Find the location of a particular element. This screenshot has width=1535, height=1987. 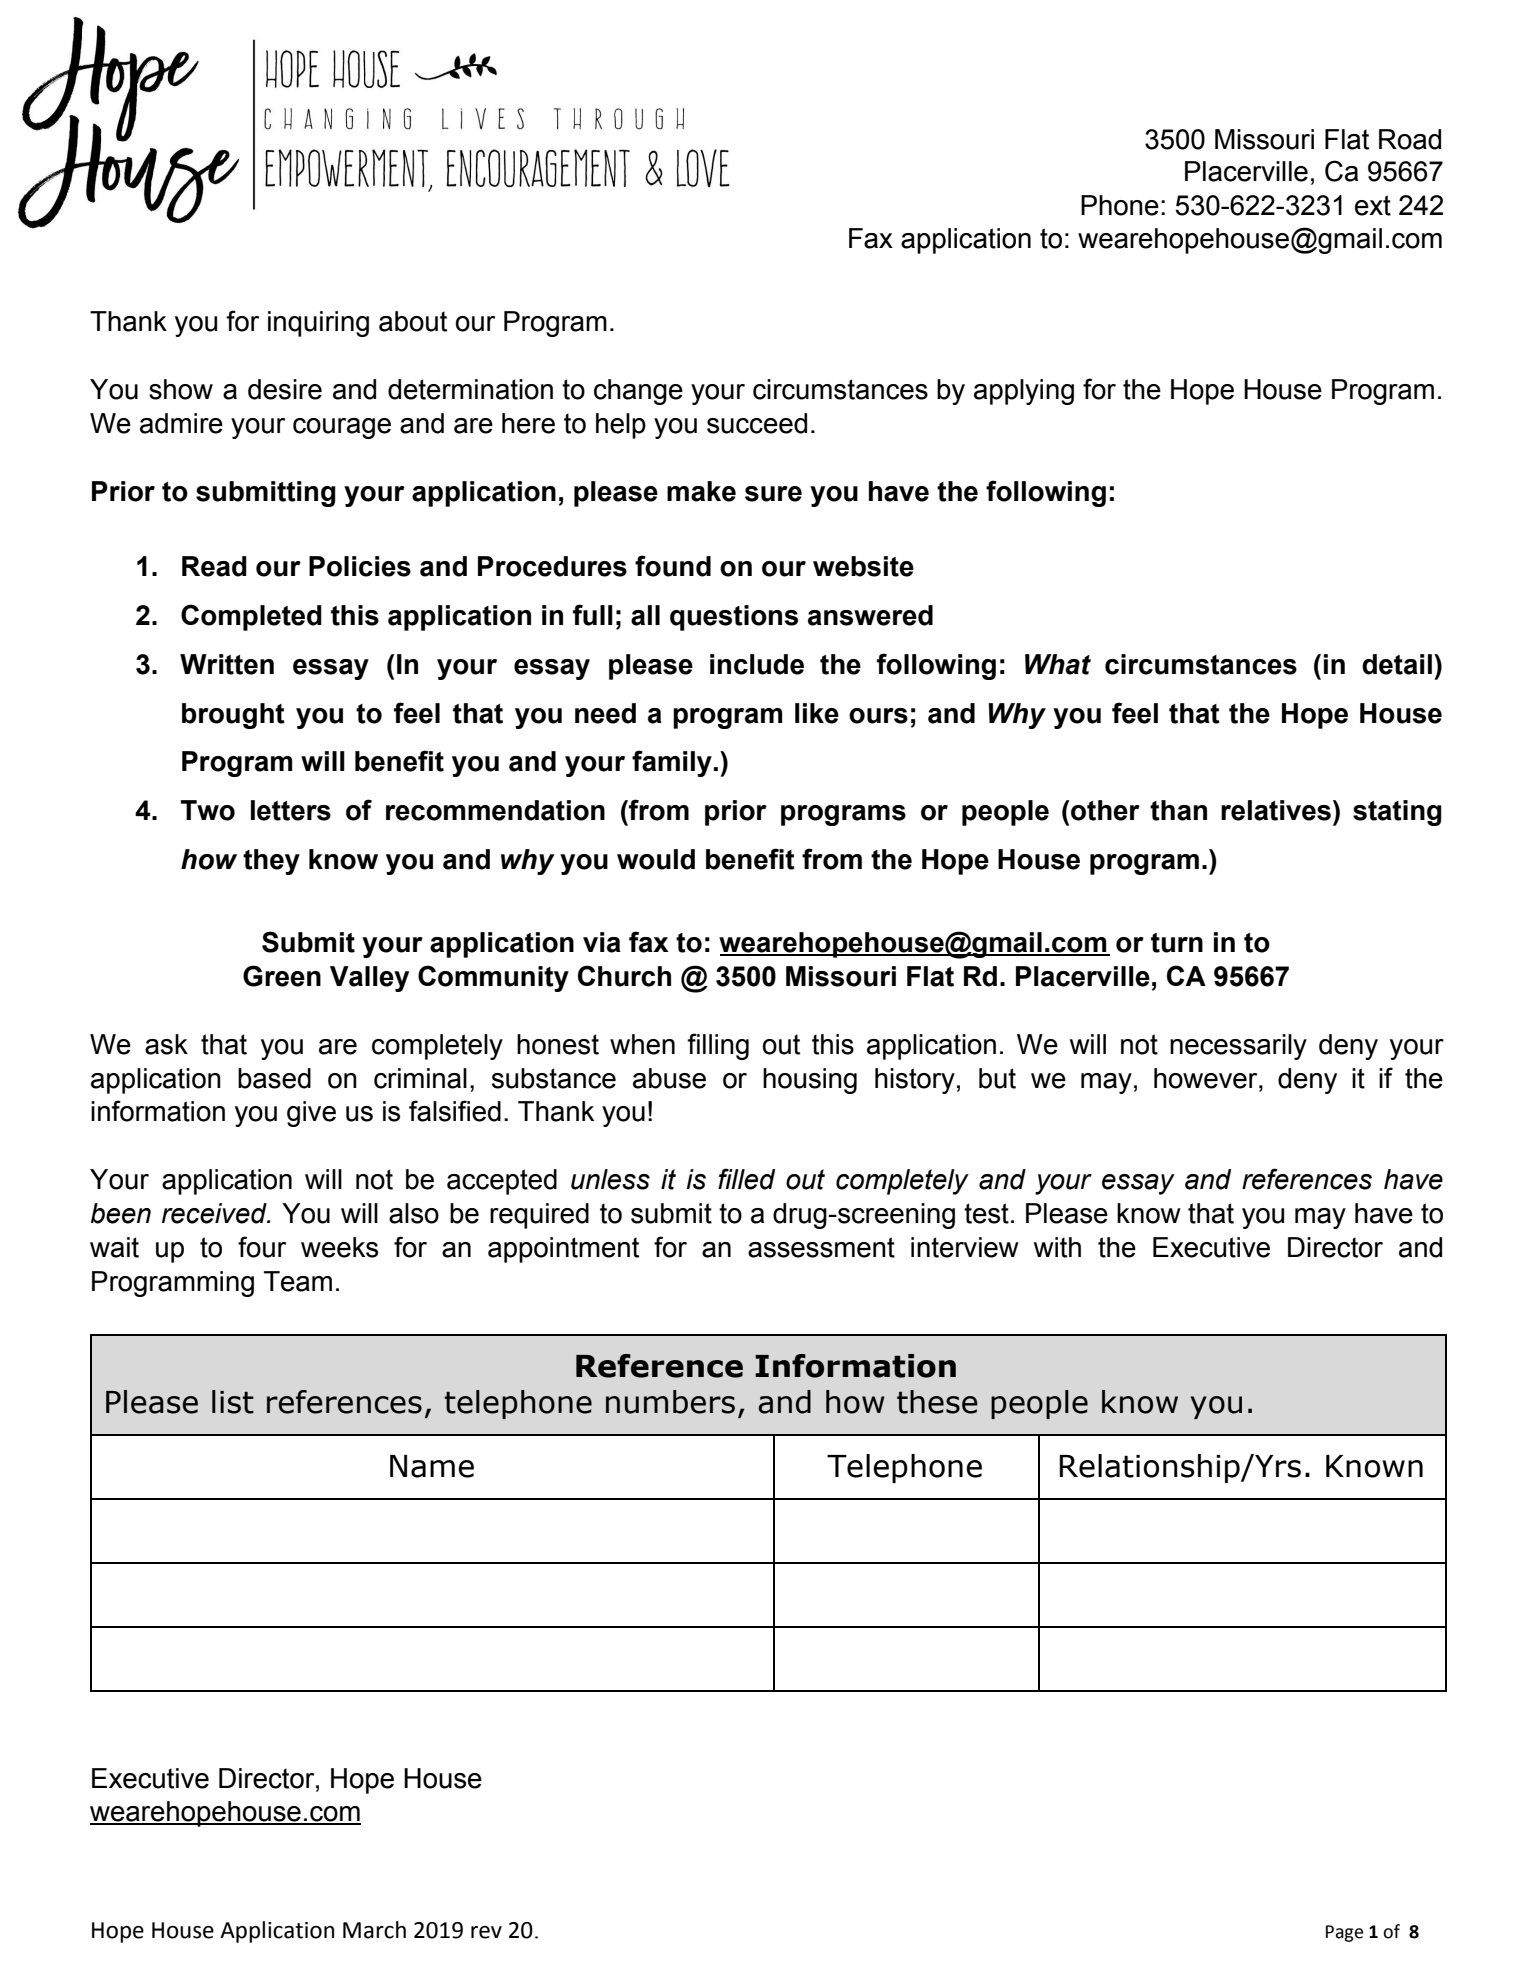

based is located at coordinates (274, 1078).
